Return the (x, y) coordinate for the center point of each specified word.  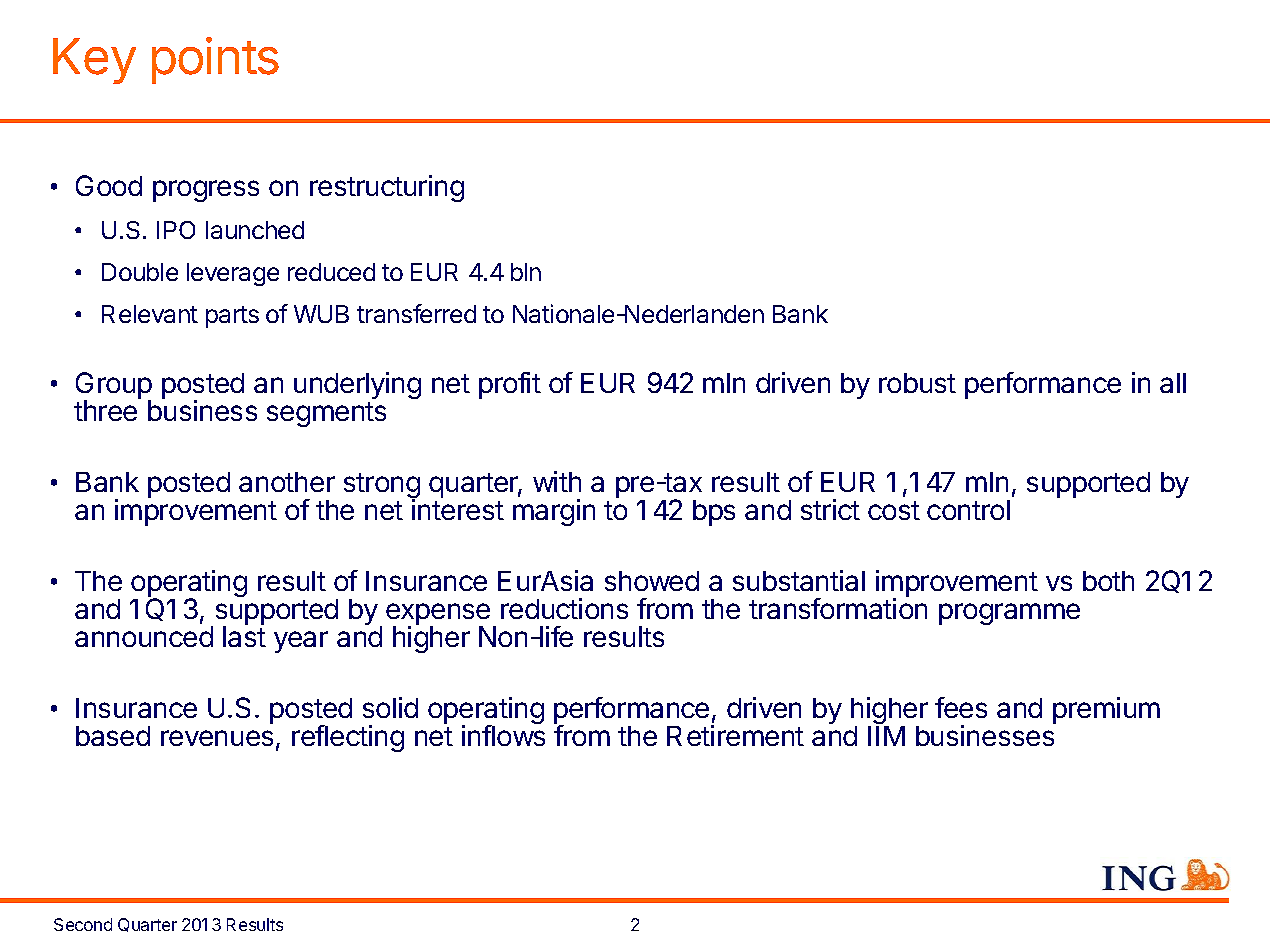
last (244, 636)
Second (83, 924)
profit (510, 385)
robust (917, 383)
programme (1009, 614)
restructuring (387, 188)
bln (526, 272)
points (215, 60)
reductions (564, 608)
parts (232, 317)
